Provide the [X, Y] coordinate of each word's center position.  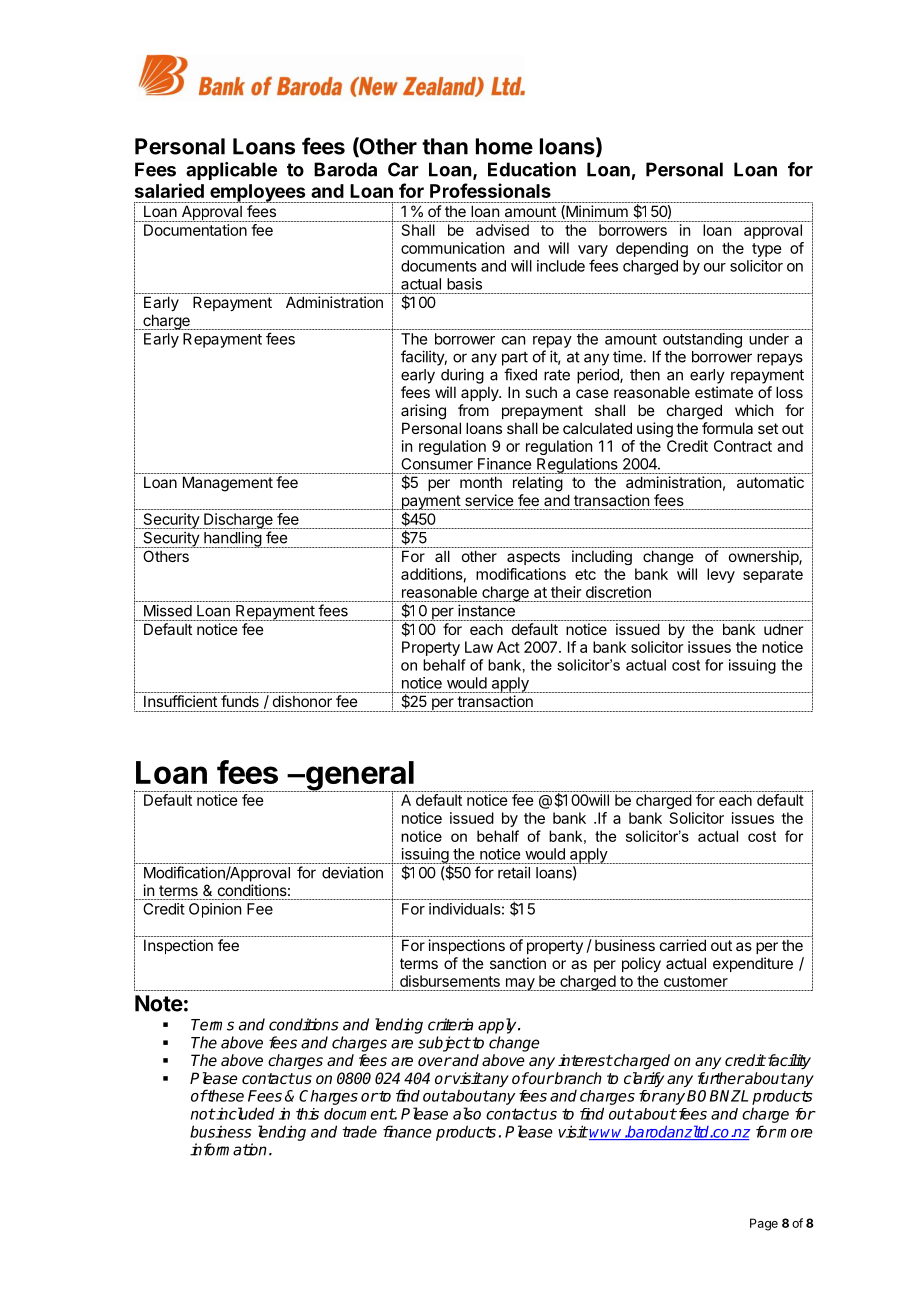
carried [683, 945]
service [489, 500]
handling [232, 539]
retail [514, 872]
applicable [231, 171]
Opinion [215, 910]
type [767, 250]
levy [721, 575]
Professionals [490, 190]
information [228, 1149]
